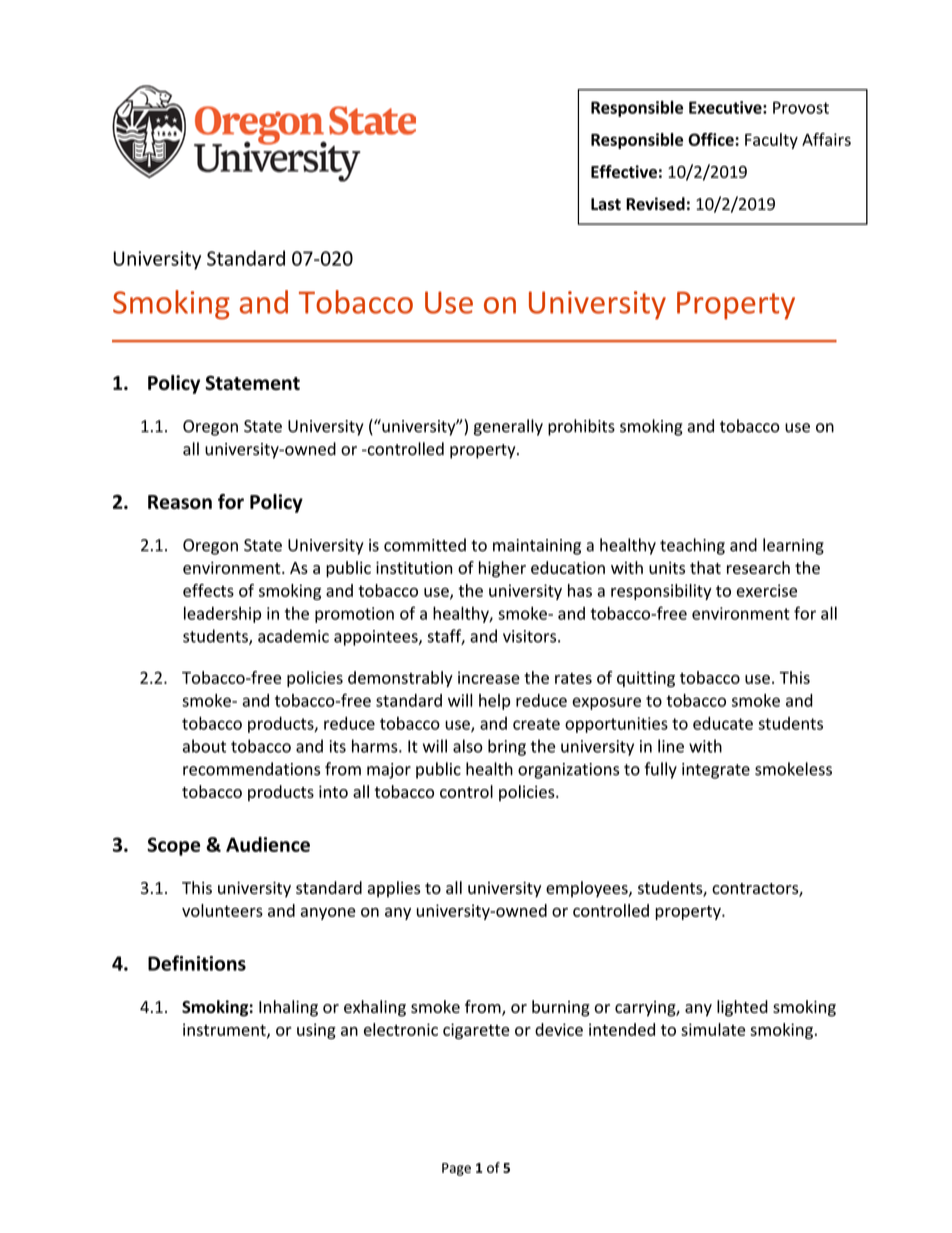  Describe the element at coordinates (771, 141) in the screenshot. I see `Faculty` at that location.
